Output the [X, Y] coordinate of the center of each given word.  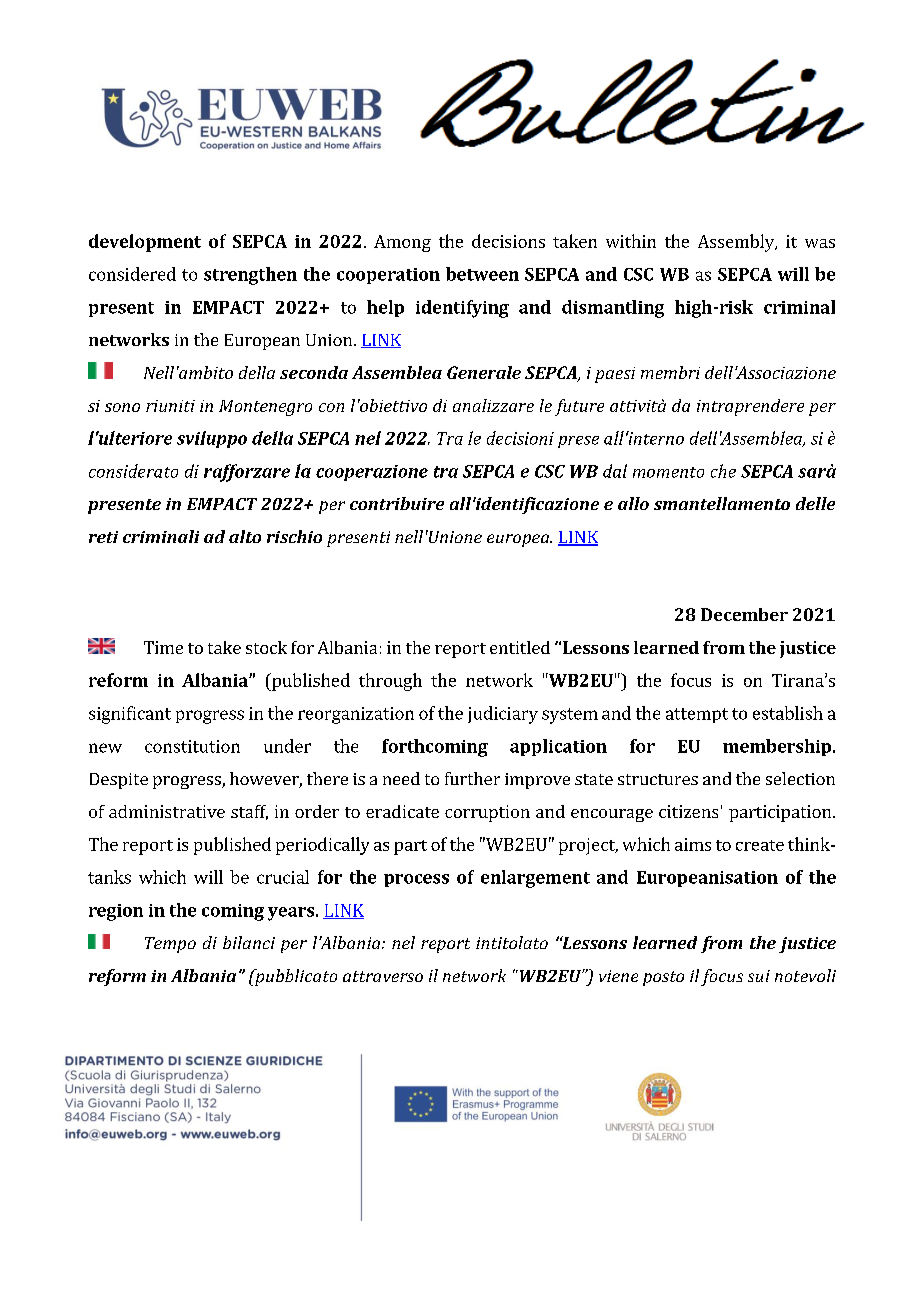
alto [245, 536]
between [482, 274]
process [416, 880]
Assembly [737, 243]
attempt [697, 715]
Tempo [170, 945]
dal [615, 471]
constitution [192, 746]
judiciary [503, 715]
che [723, 471]
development [145, 243]
